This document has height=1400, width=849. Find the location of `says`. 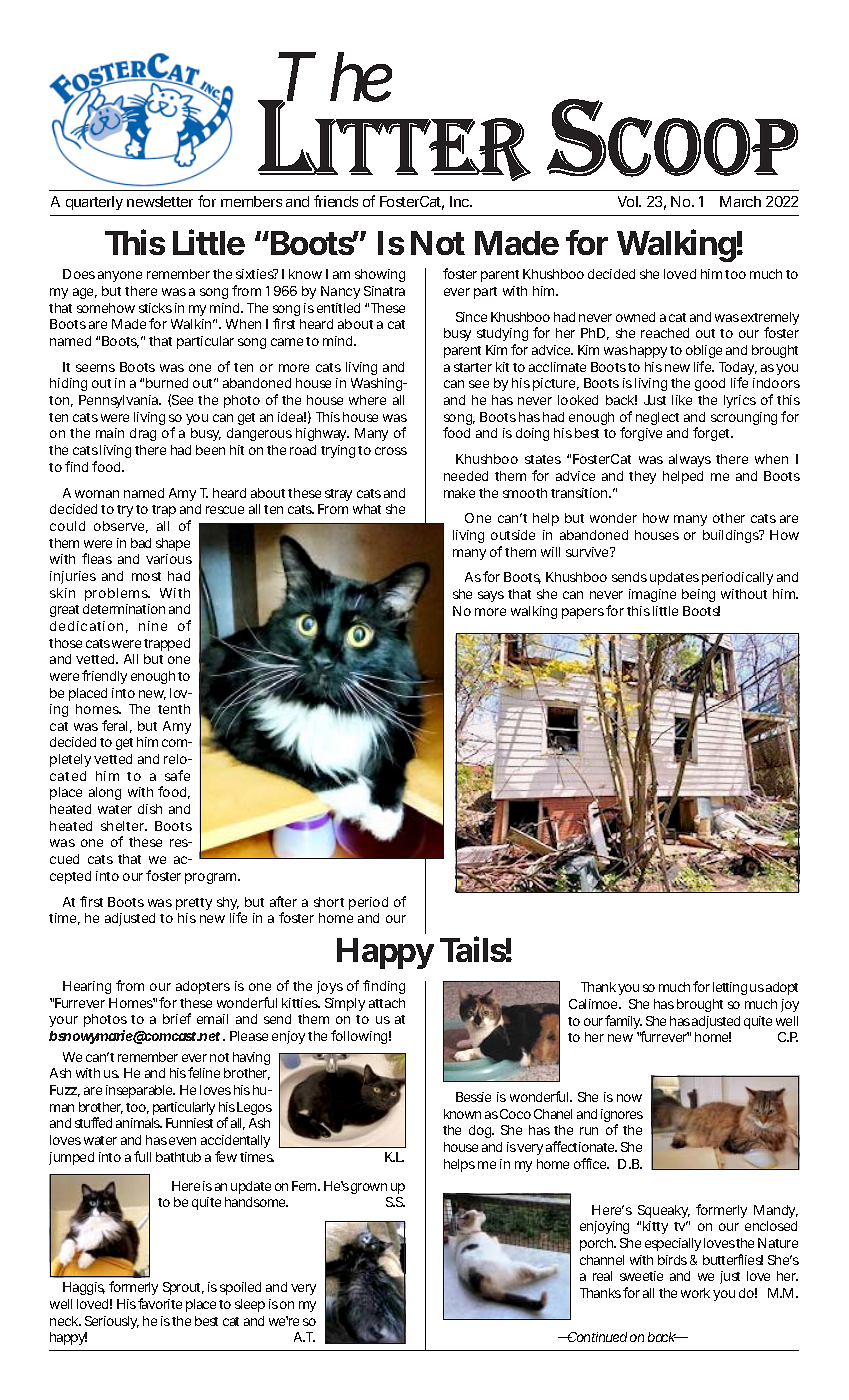

says is located at coordinates (491, 596).
